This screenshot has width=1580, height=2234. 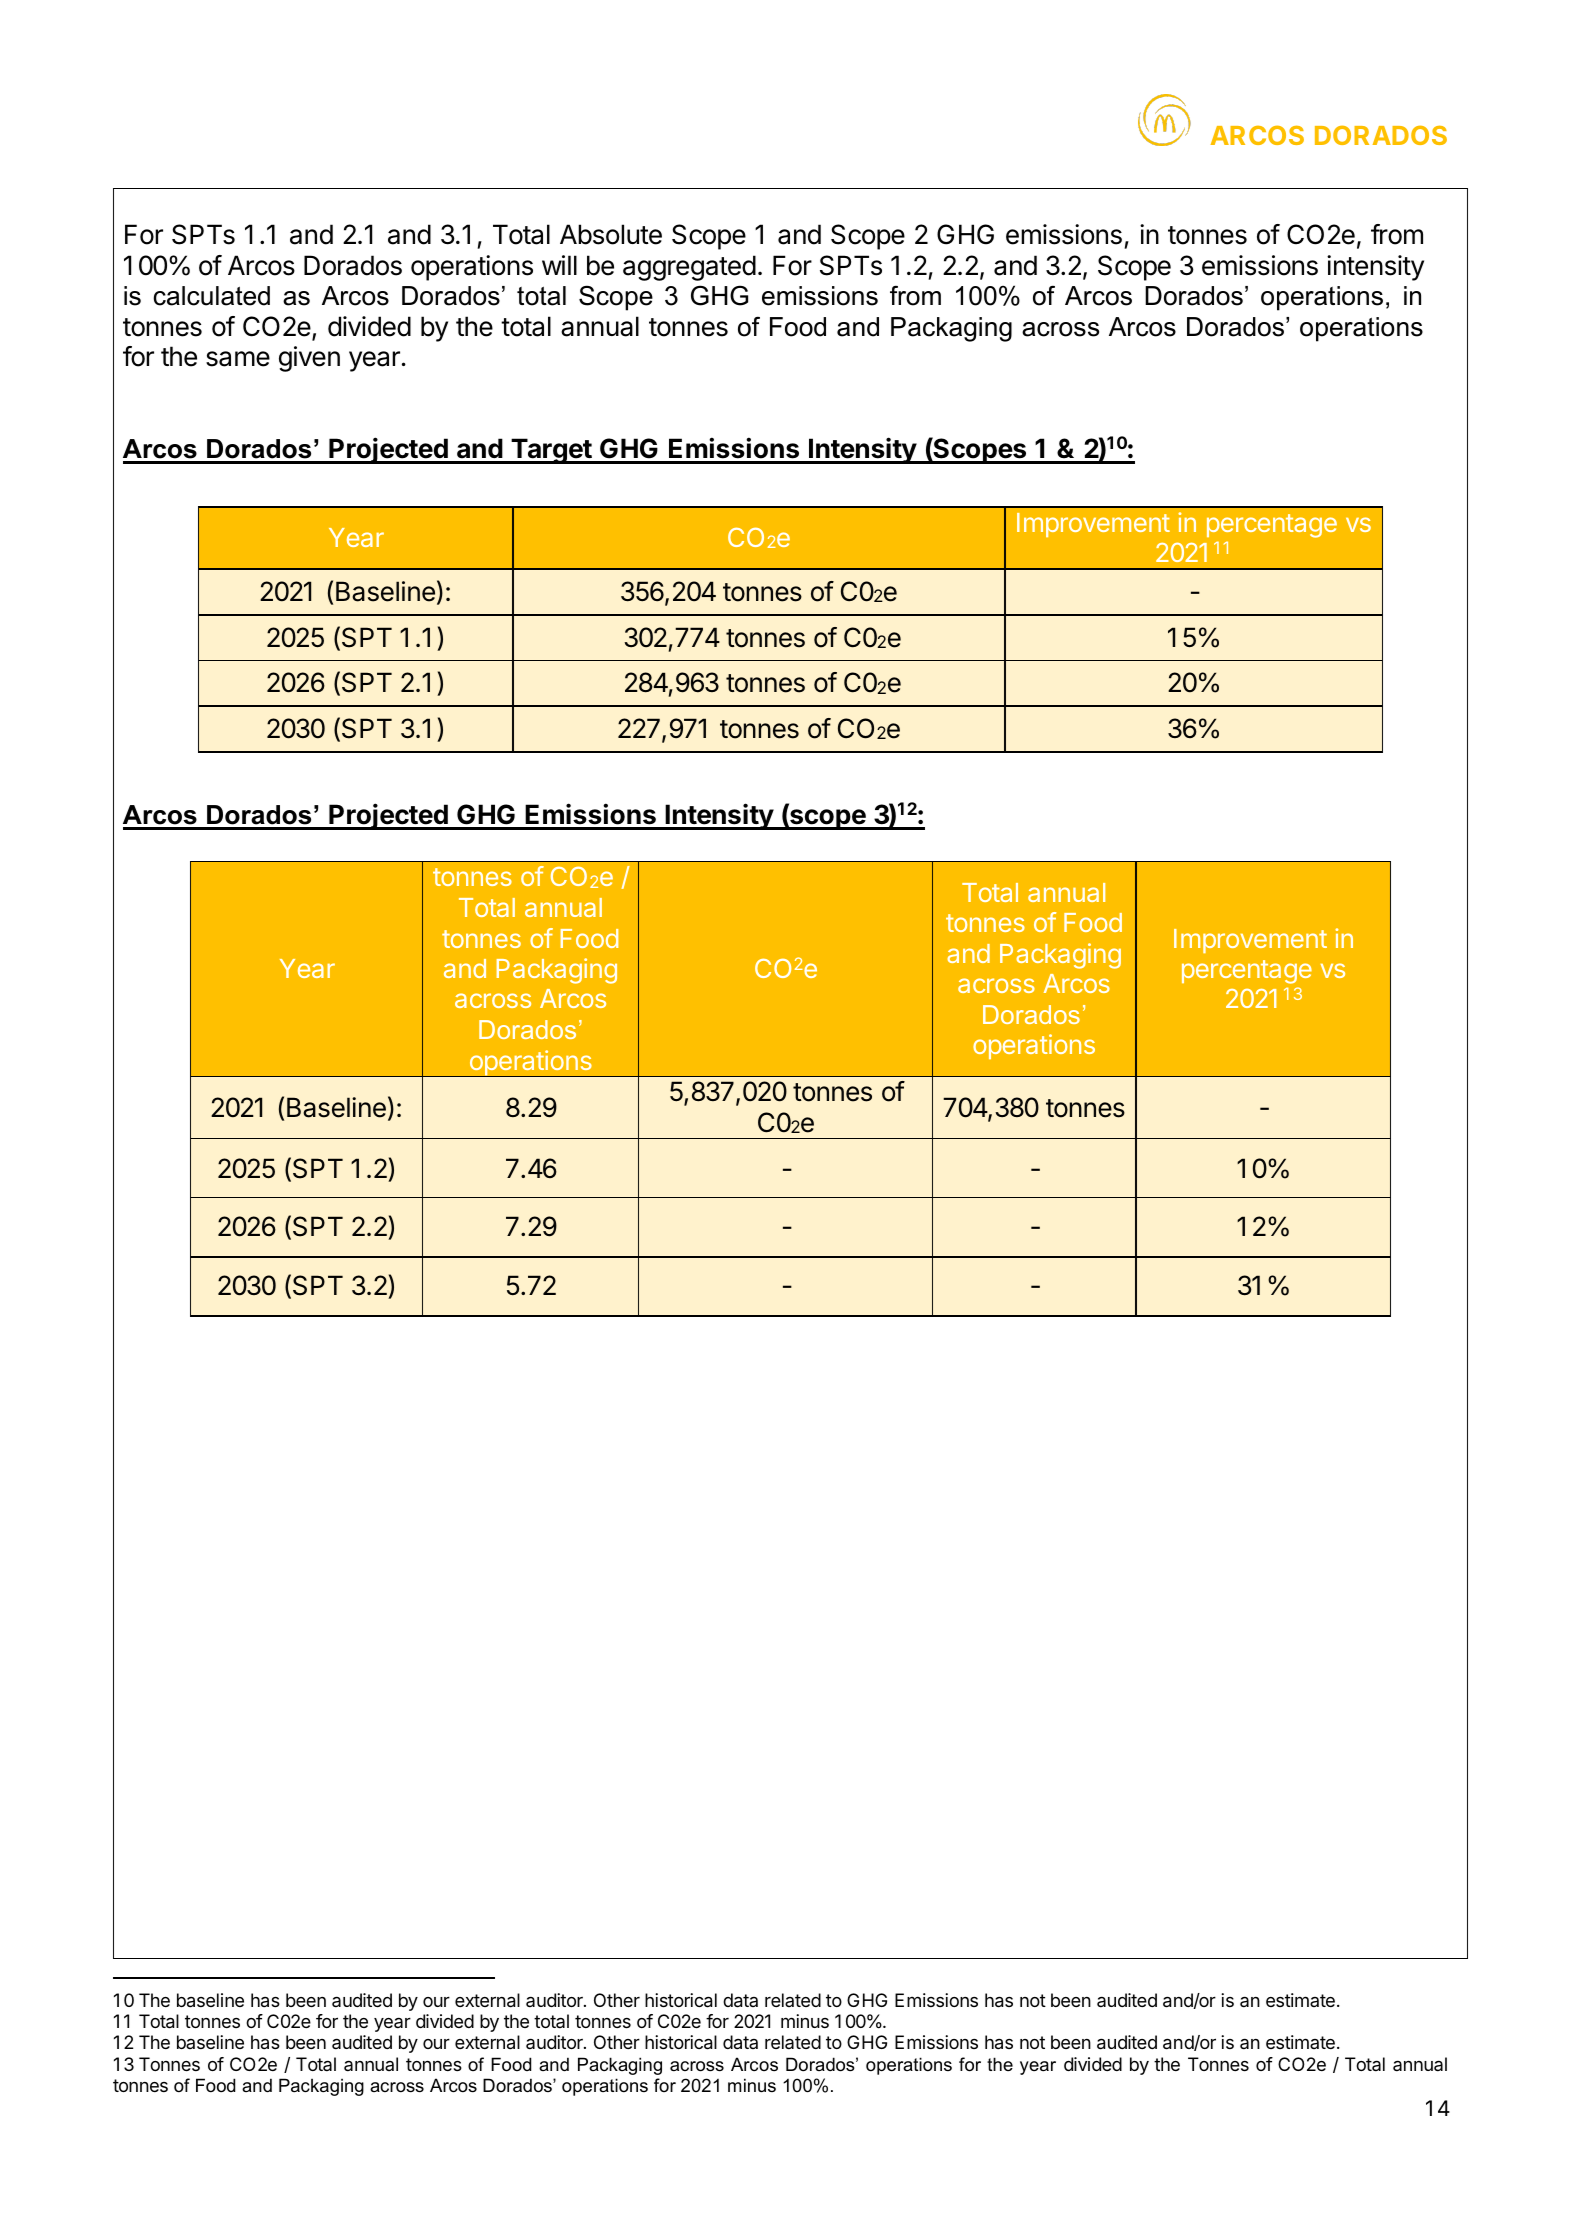 I want to click on calculated, so click(x=211, y=296).
